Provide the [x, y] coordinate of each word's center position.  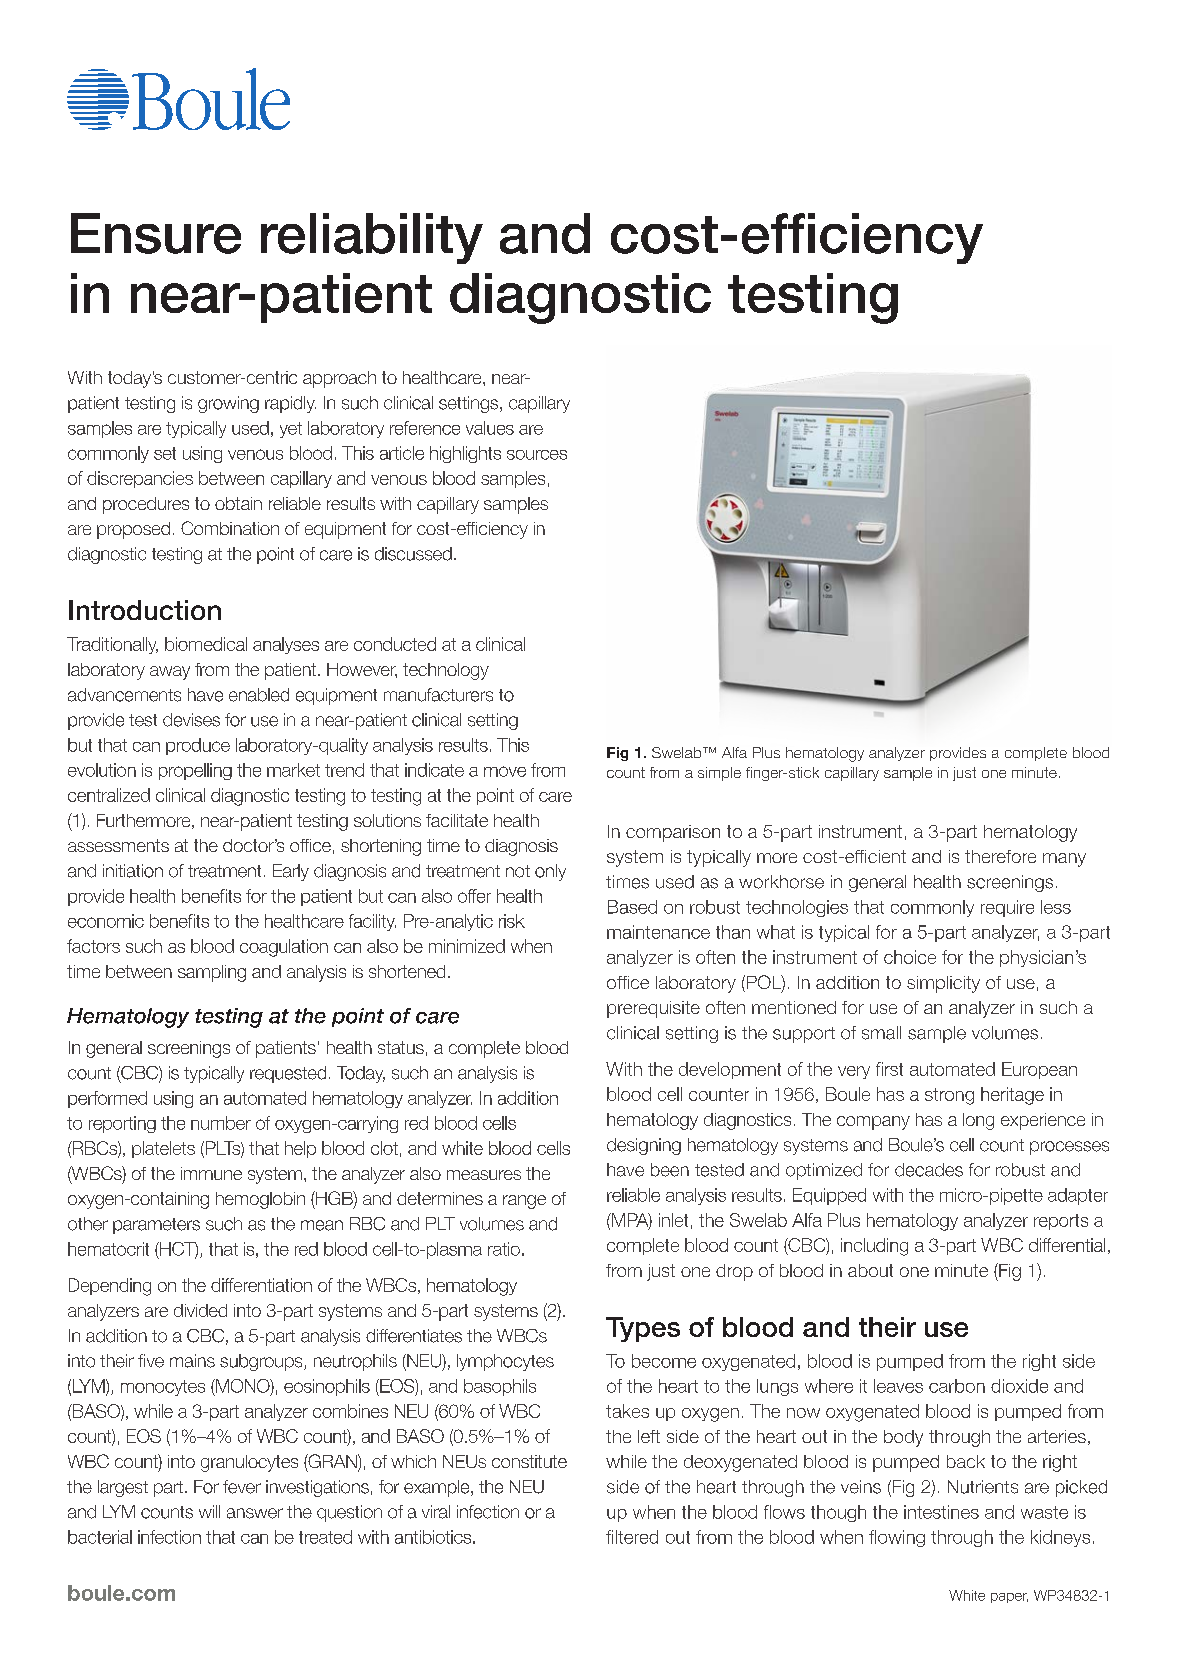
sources [537, 455]
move [505, 771]
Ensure [156, 233]
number [221, 1123]
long [978, 1121]
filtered [632, 1537]
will [209, 1511]
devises [191, 720]
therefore [1000, 856]
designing [644, 1146]
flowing [897, 1538]
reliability [372, 238]
